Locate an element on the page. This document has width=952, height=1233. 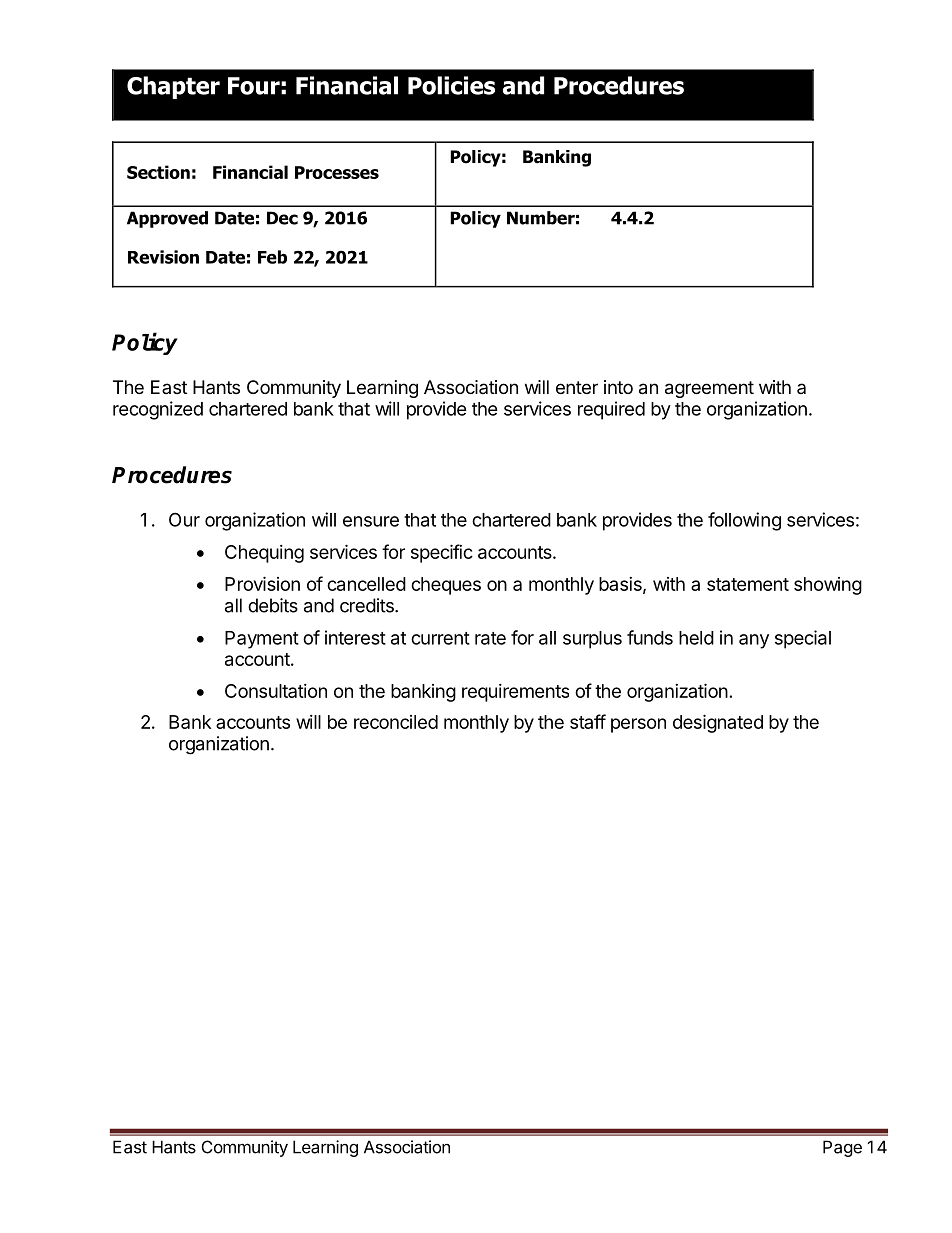
Policies is located at coordinates (451, 85).
